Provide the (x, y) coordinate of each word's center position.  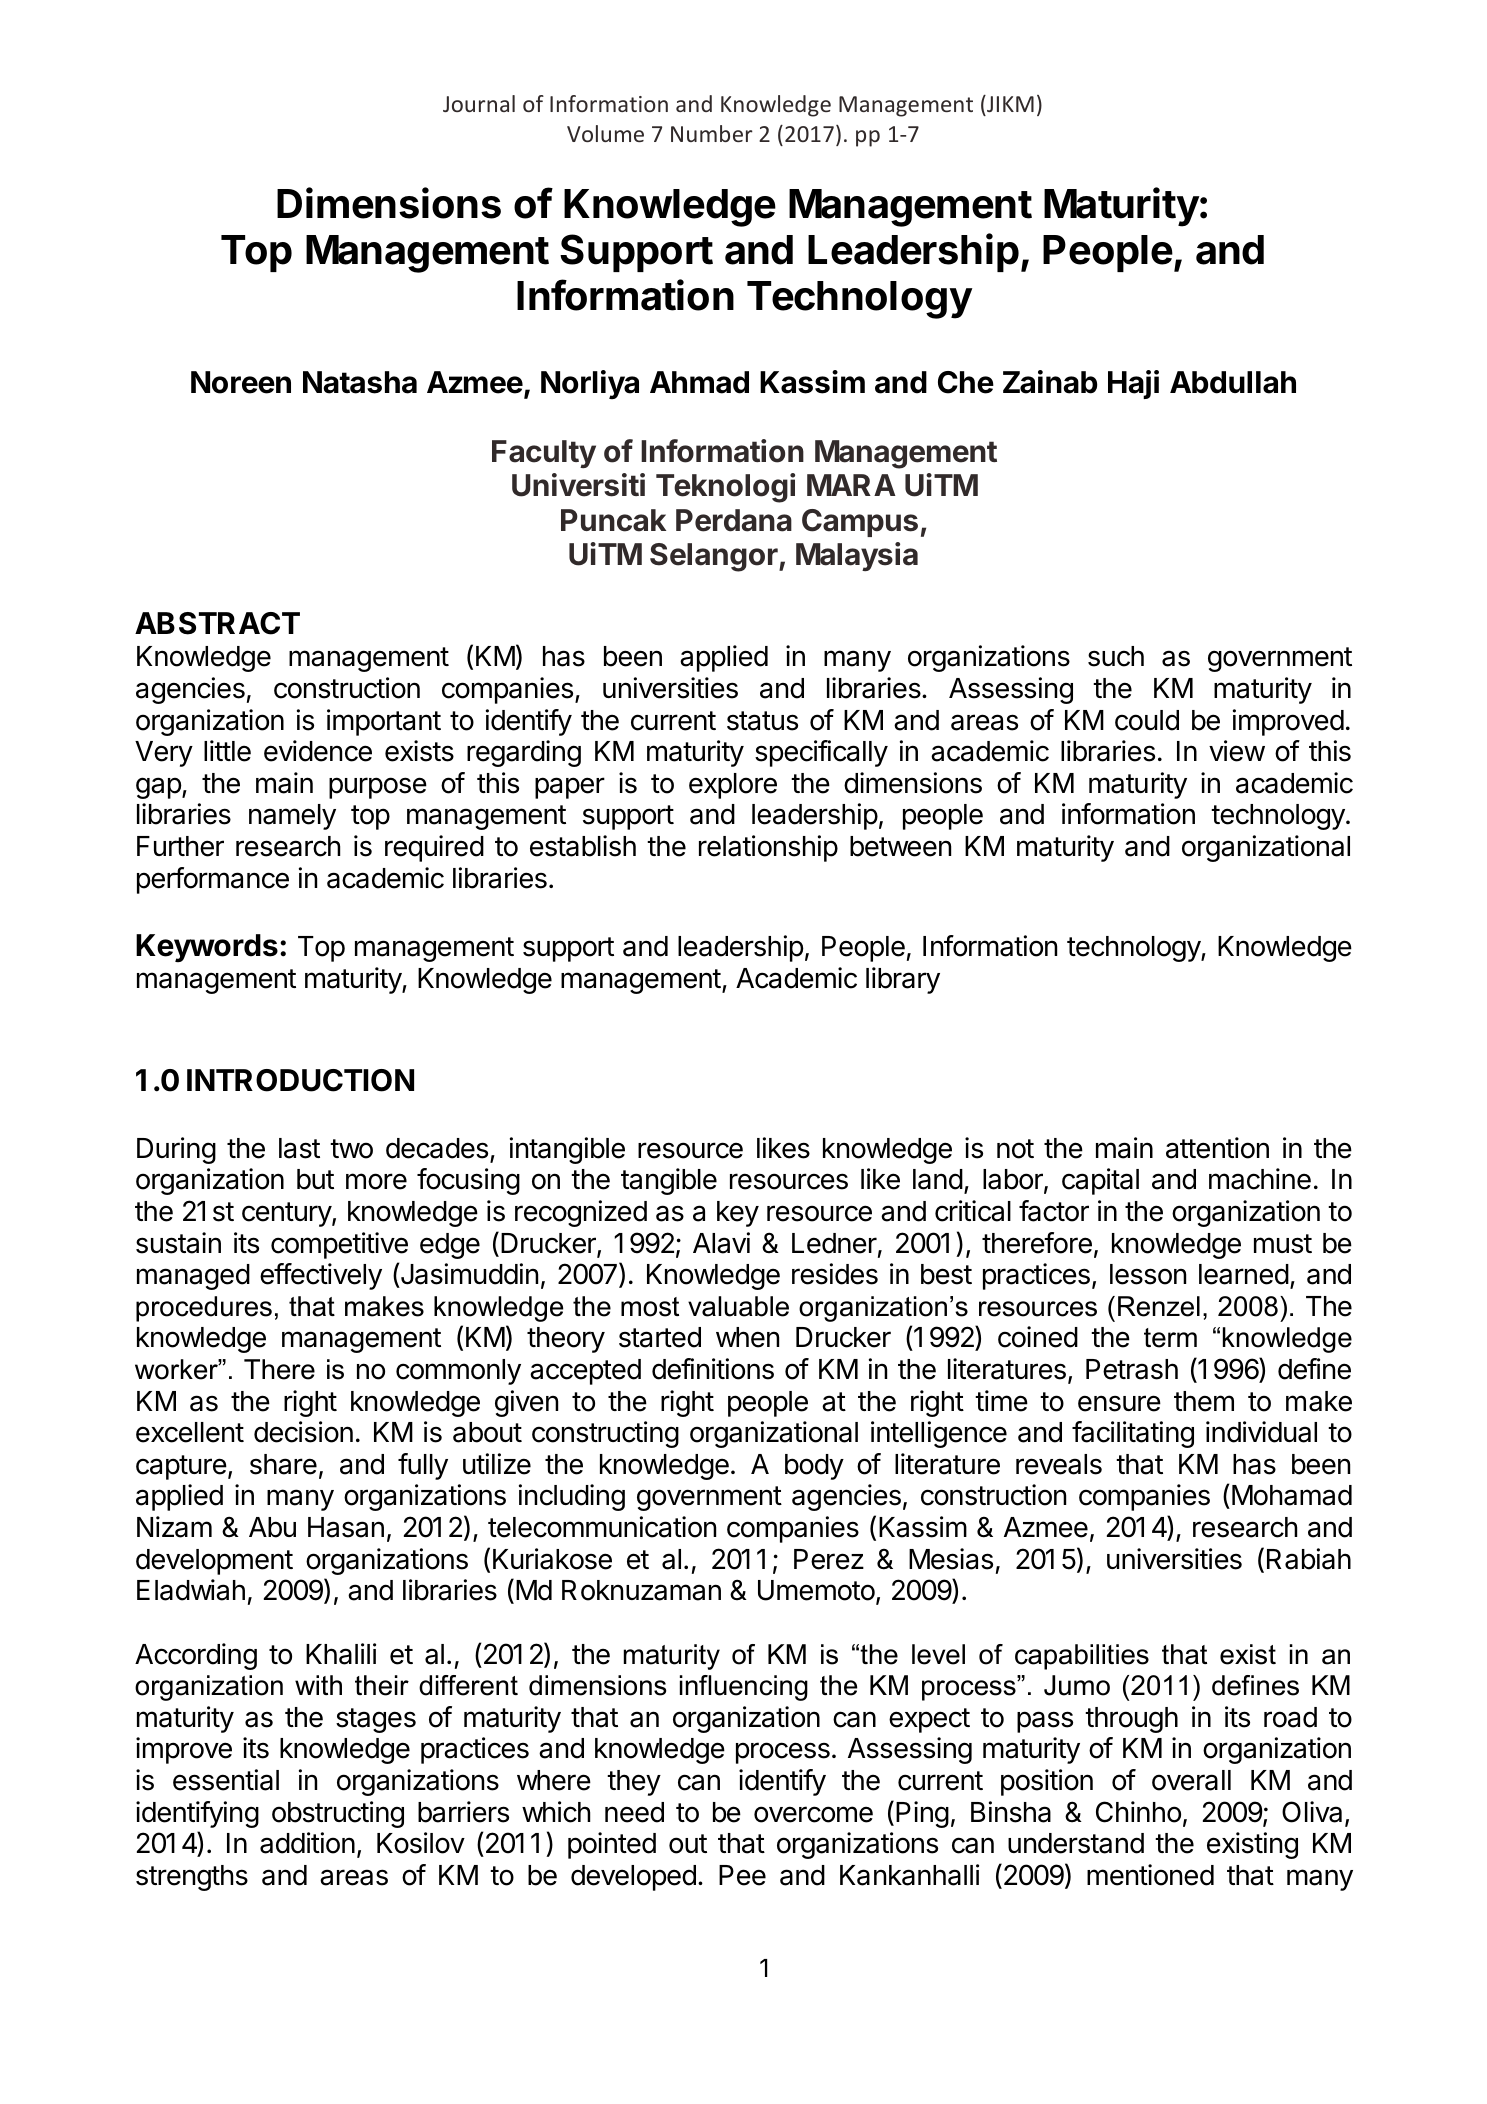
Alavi (721, 1243)
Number (712, 133)
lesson (1148, 1274)
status (762, 721)
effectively (321, 1276)
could (1147, 720)
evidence (318, 751)
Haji (1133, 384)
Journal (479, 103)
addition (307, 1843)
